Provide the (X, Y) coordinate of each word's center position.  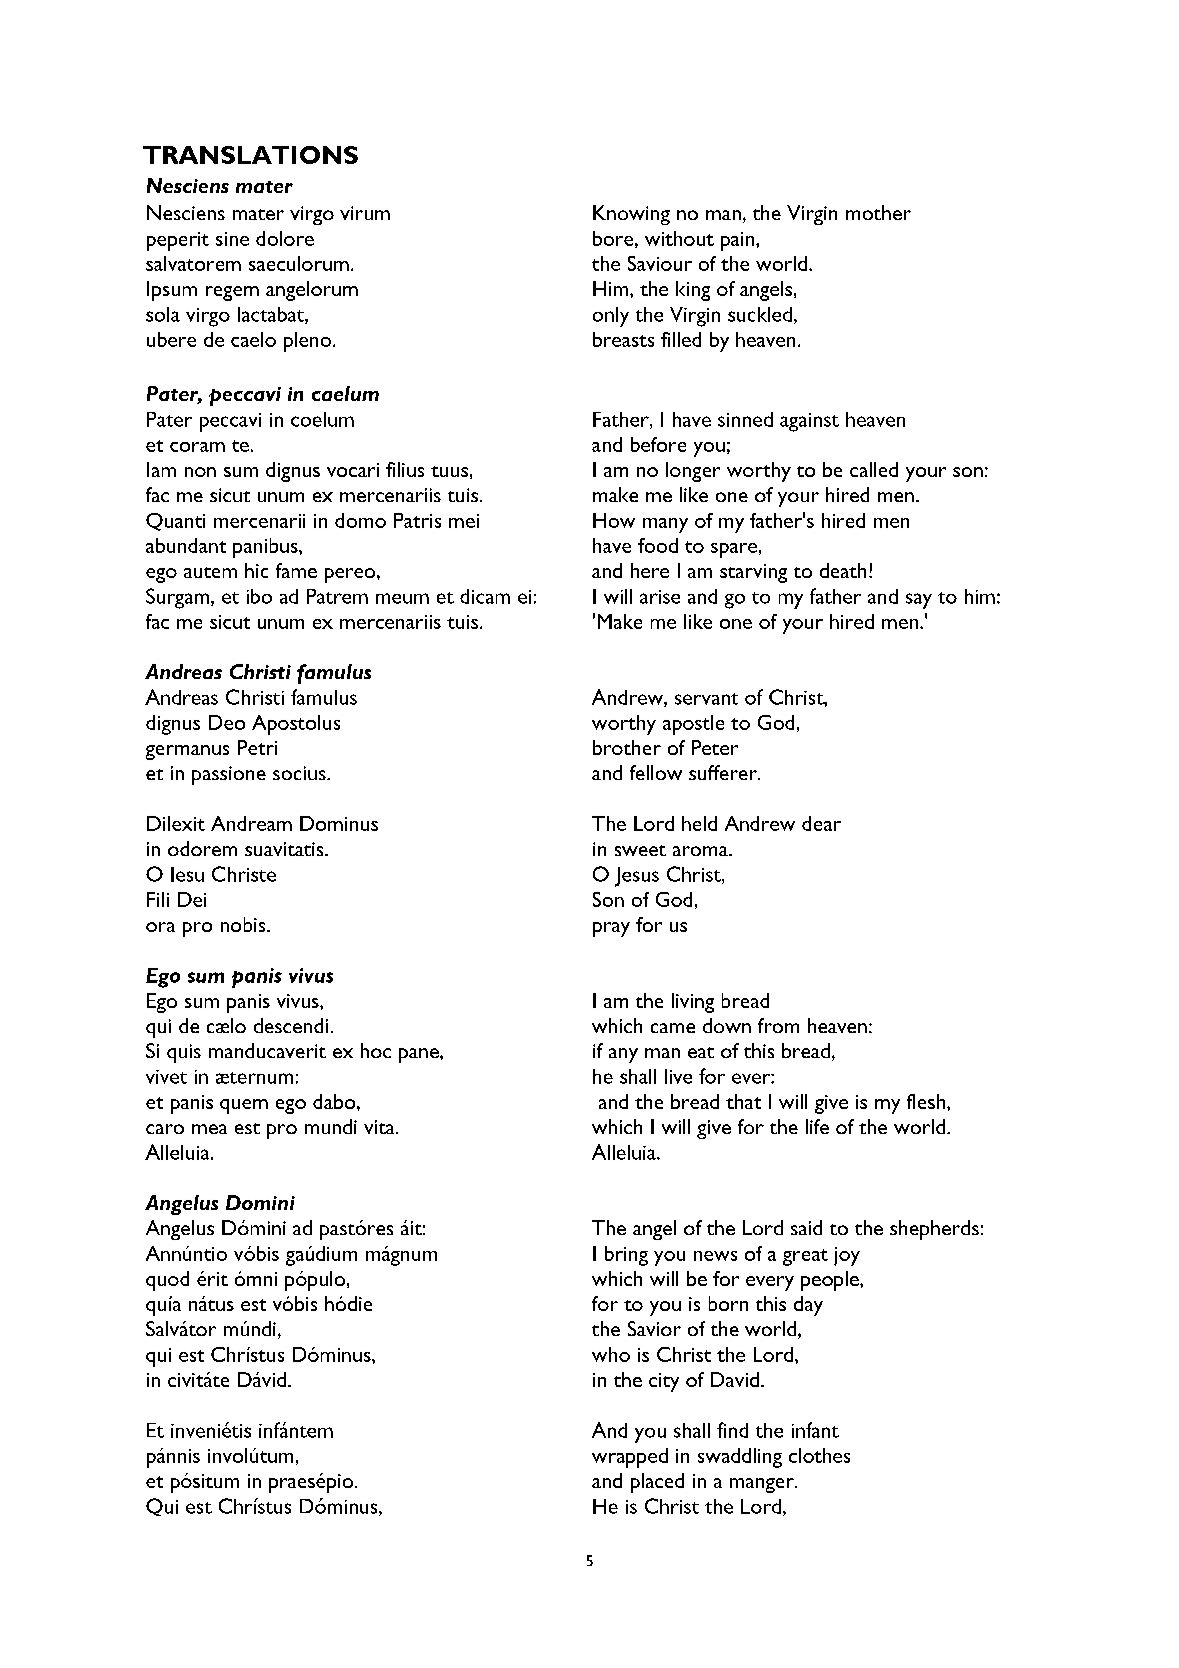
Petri (257, 747)
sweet (640, 850)
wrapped (630, 1458)
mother (878, 212)
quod (167, 1281)
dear (821, 823)
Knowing (631, 215)
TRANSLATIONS (250, 155)
